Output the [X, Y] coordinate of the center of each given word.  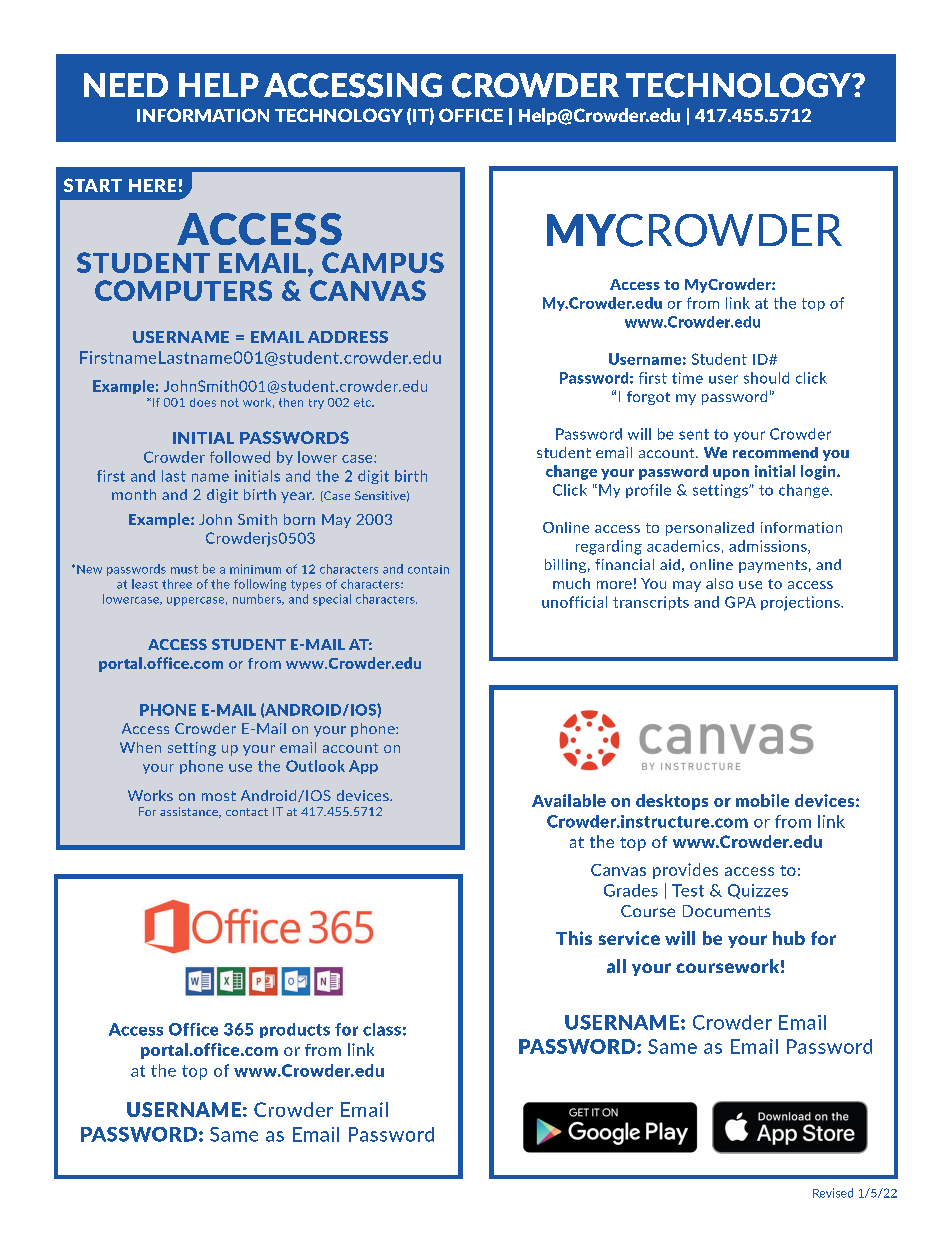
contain [428, 569]
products [295, 1030]
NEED [126, 85]
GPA [740, 602]
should [766, 378]
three [177, 584]
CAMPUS [383, 262]
